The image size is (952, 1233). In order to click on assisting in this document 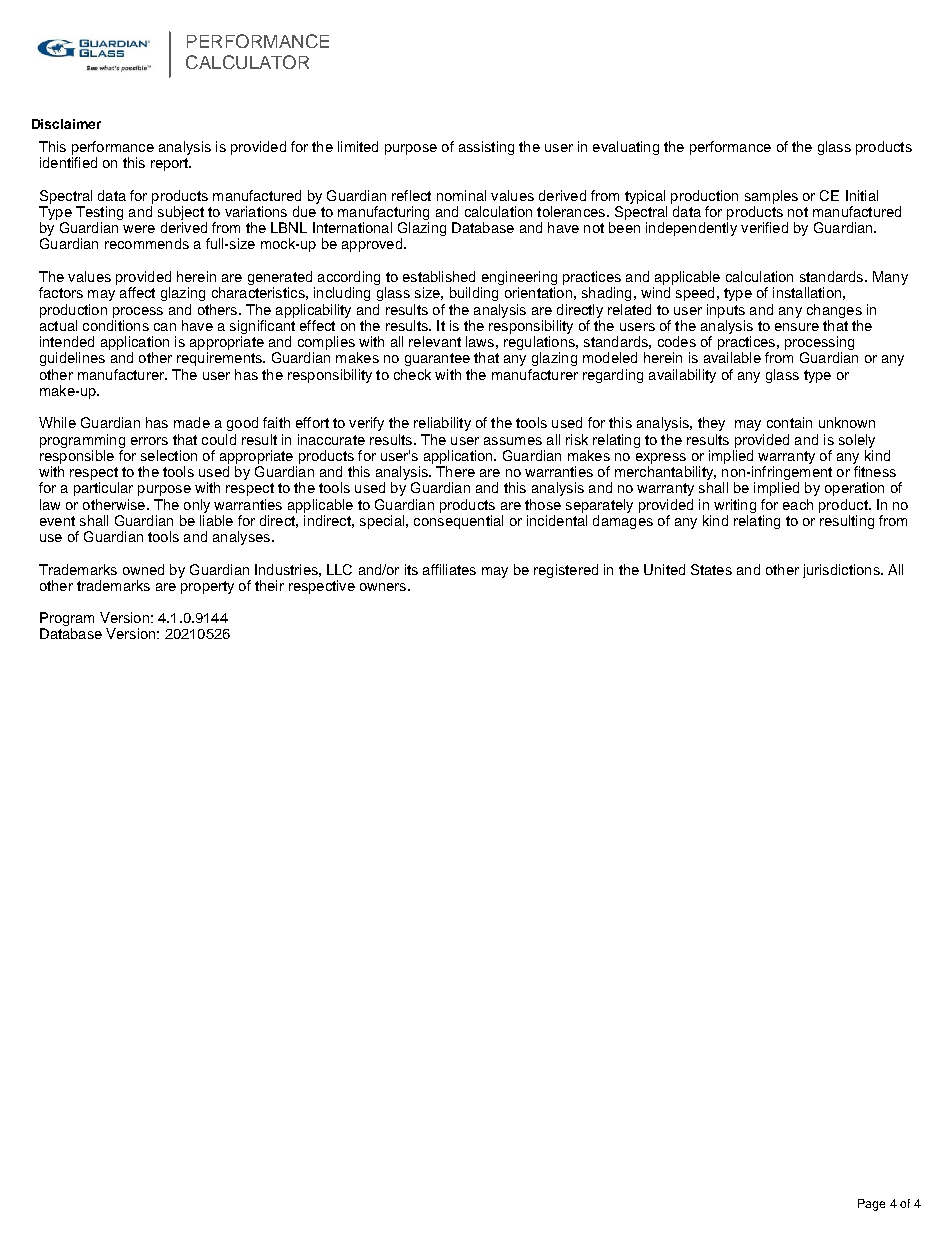, I will do `click(486, 148)`.
